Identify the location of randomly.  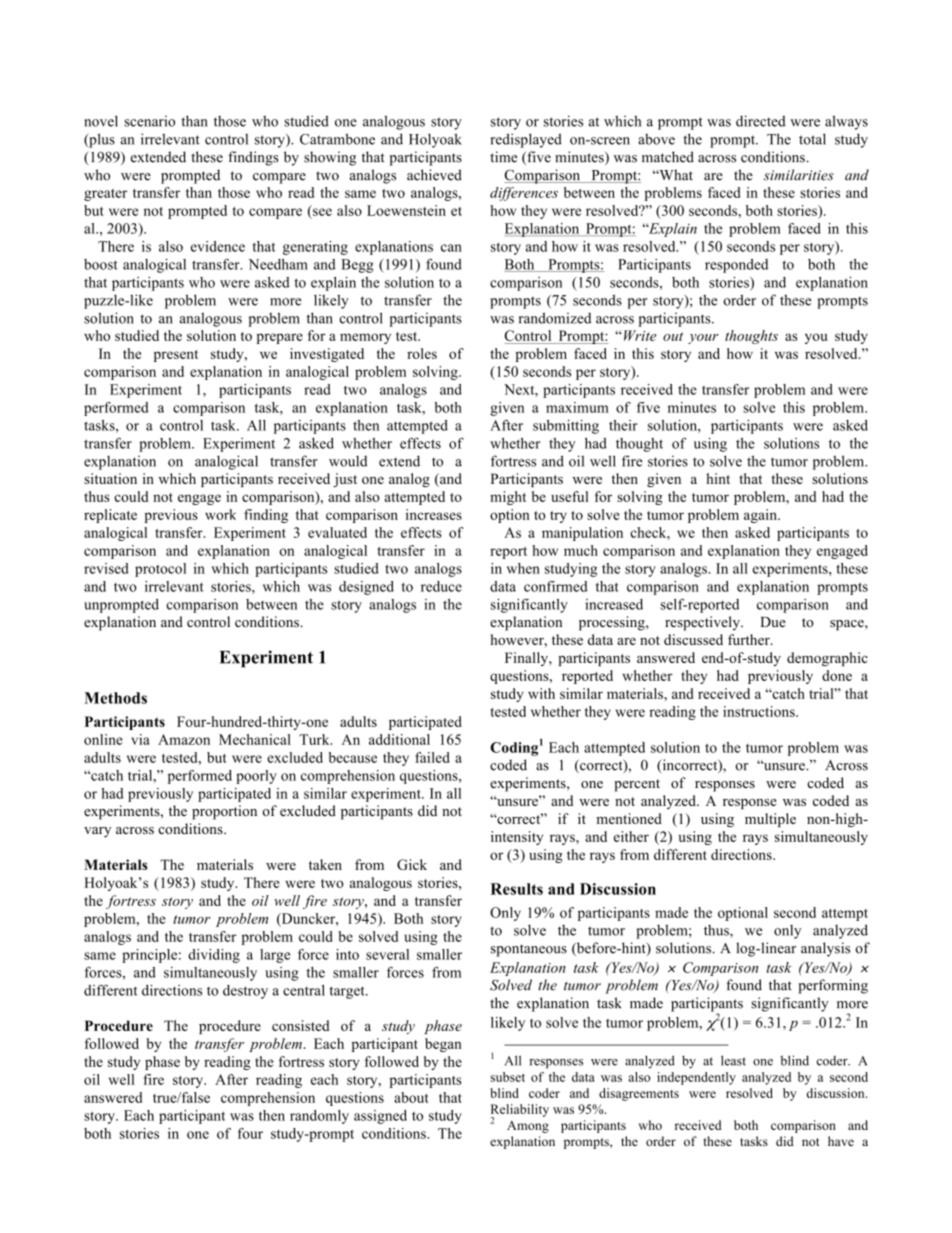
(319, 1117).
